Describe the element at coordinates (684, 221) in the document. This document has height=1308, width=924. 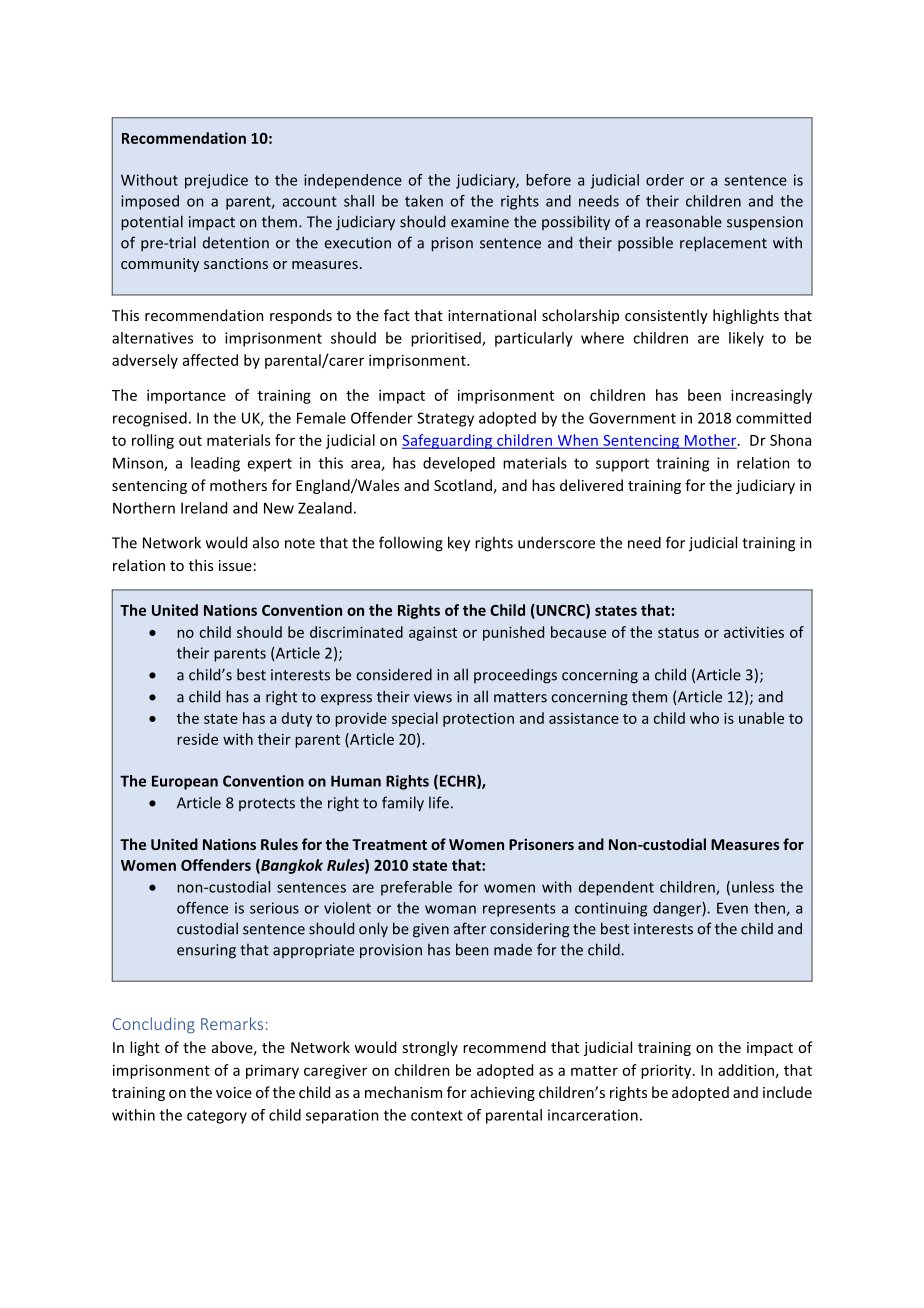
I see `reasonable` at that location.
